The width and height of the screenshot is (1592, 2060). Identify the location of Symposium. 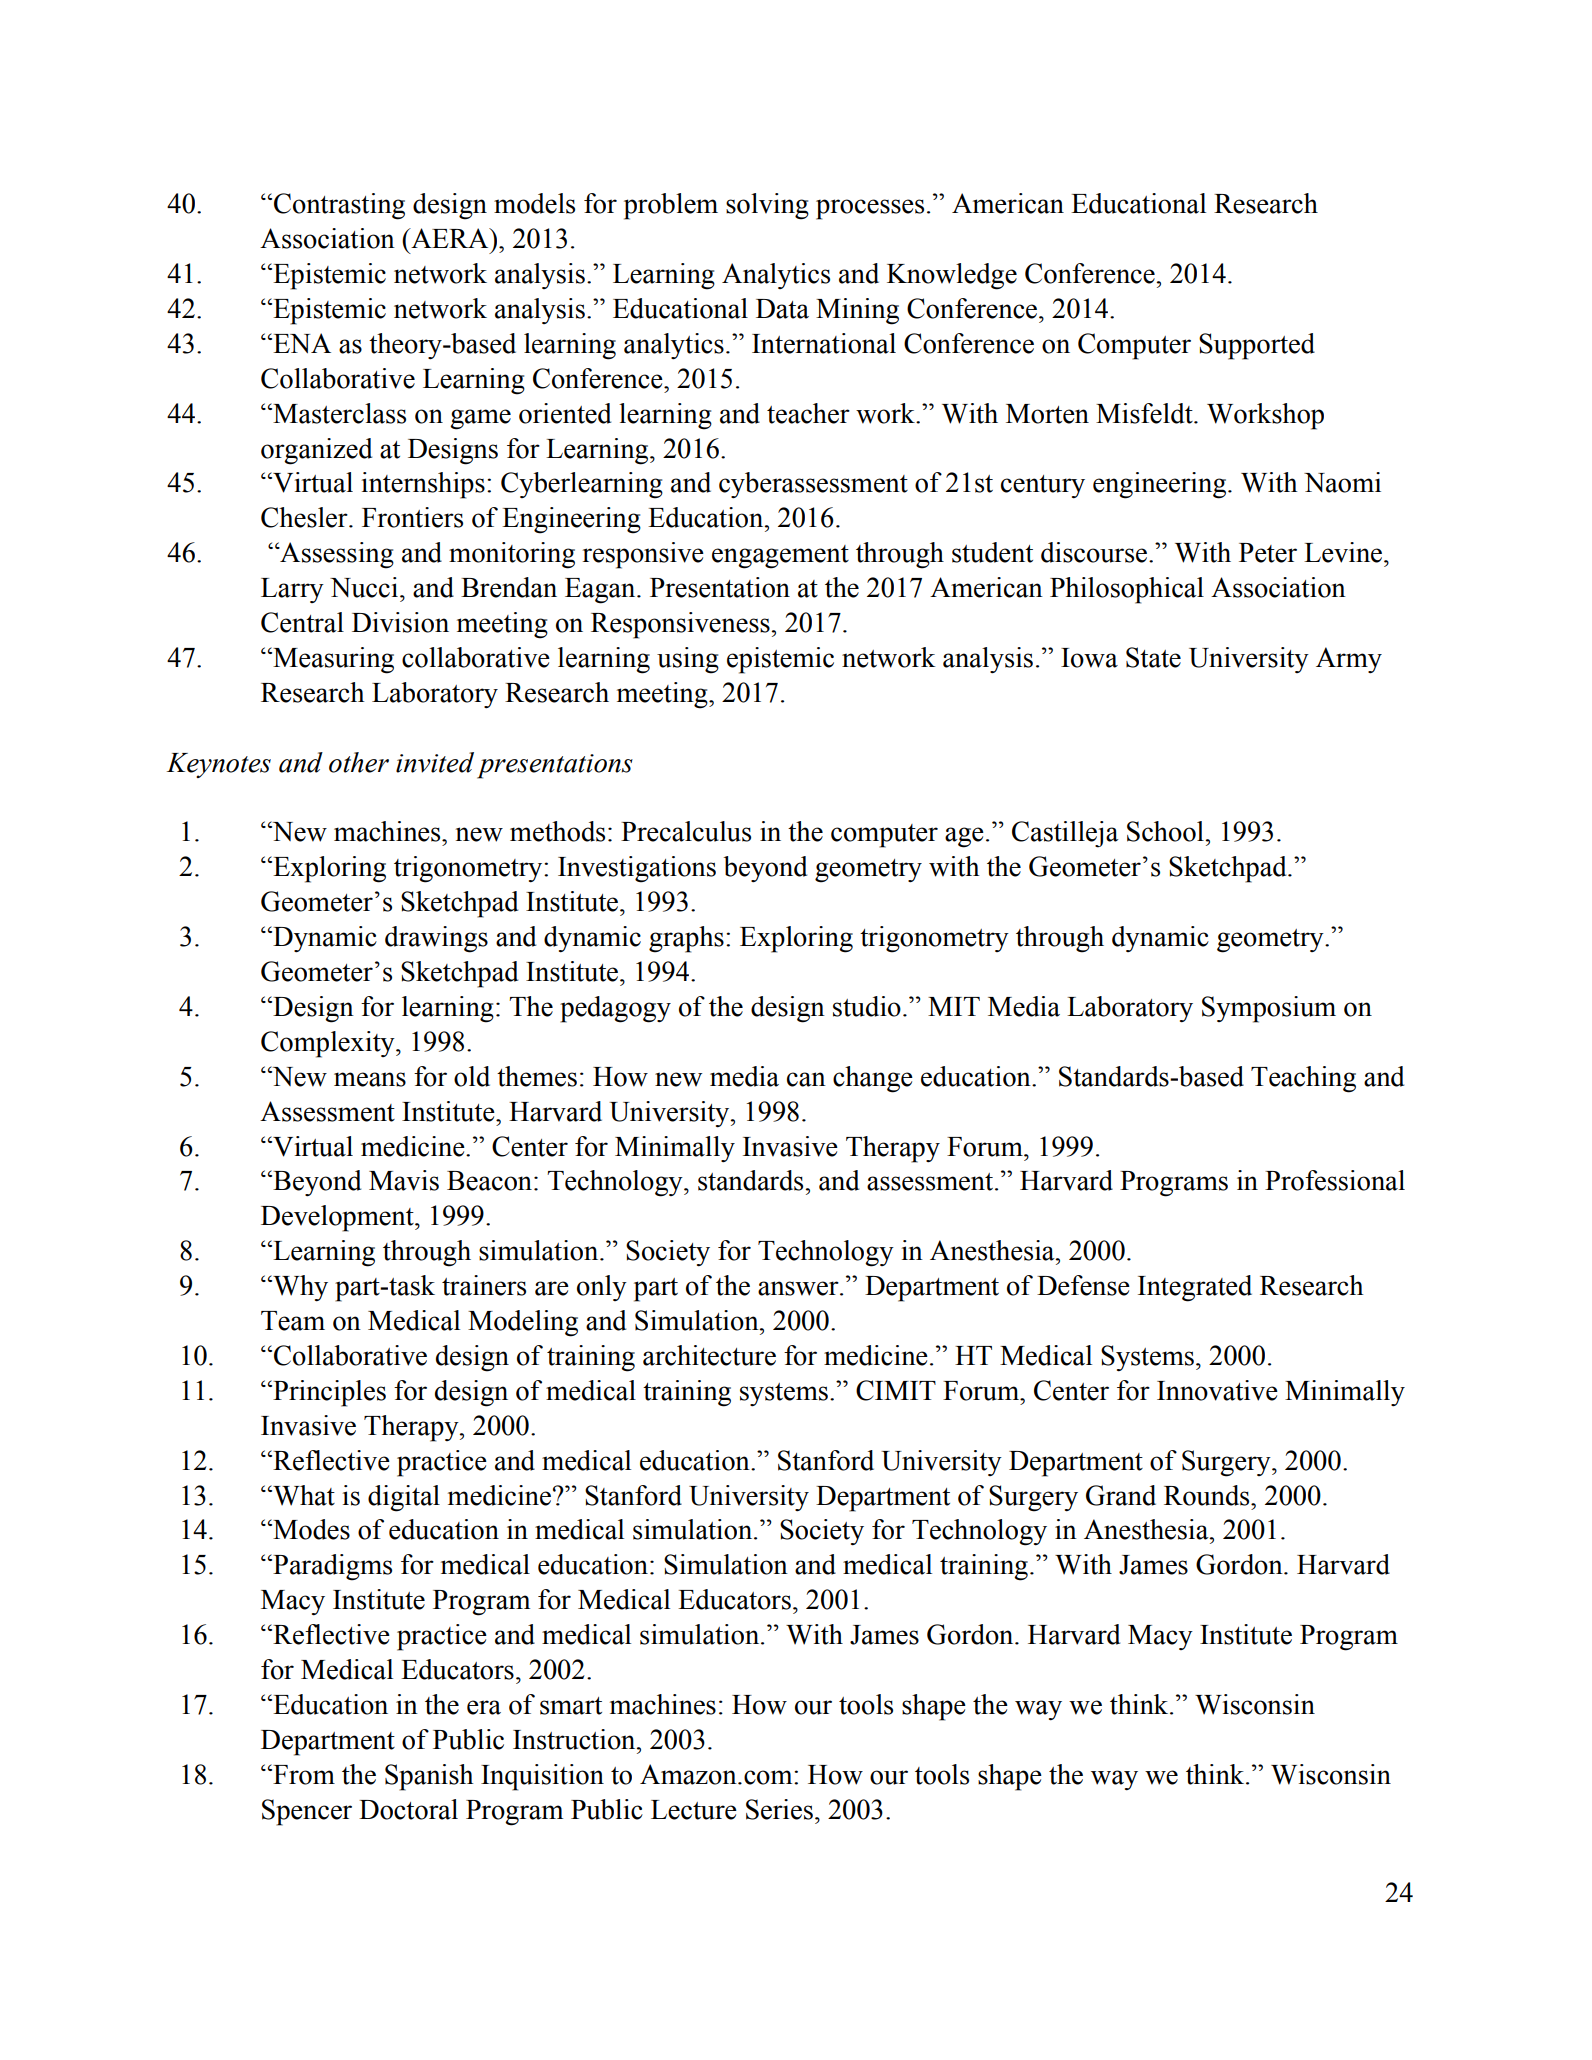
(1269, 1009).
